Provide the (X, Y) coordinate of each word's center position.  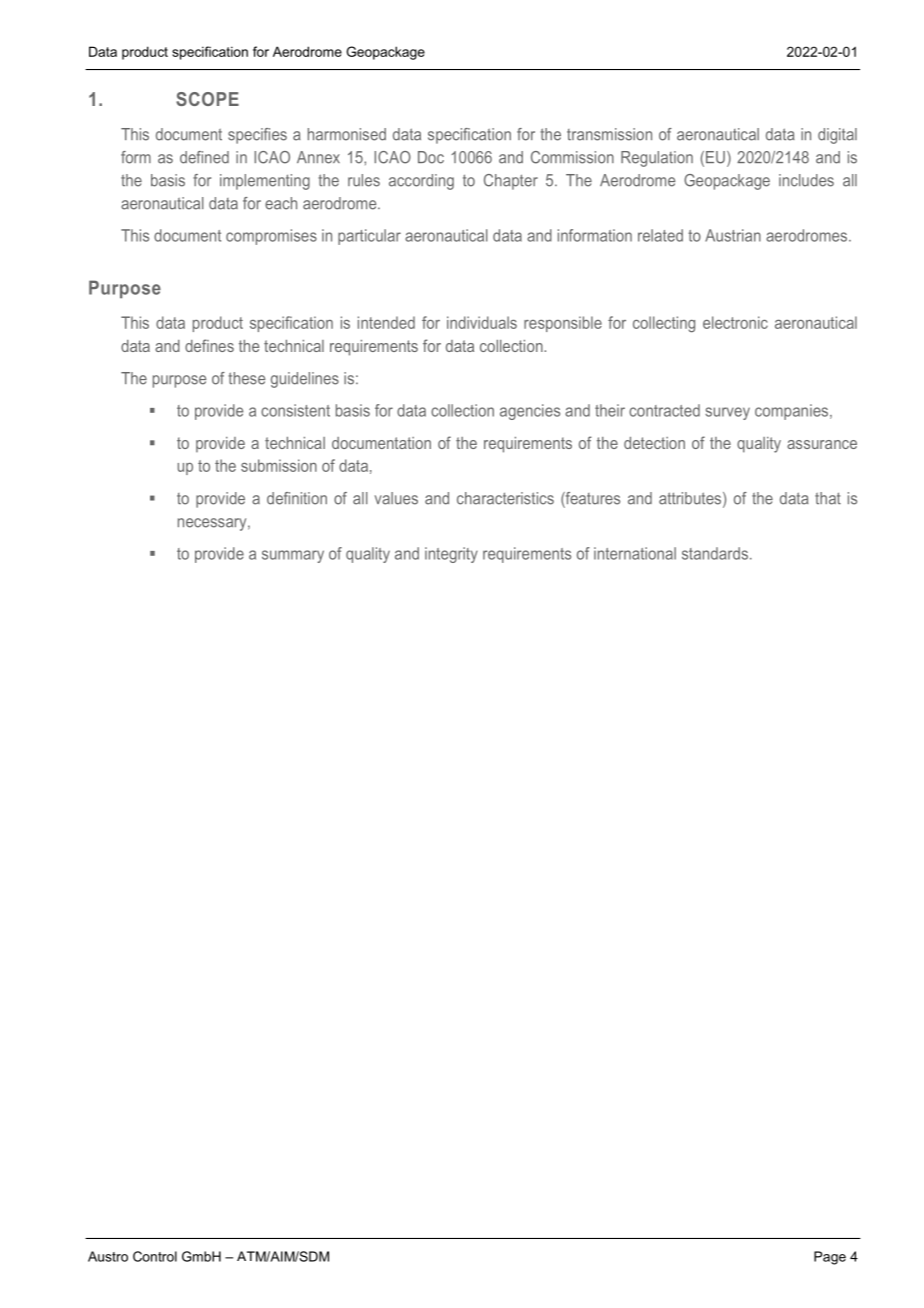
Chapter (511, 182)
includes (806, 180)
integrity (451, 555)
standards (716, 553)
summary (293, 556)
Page (830, 1258)
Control (155, 1256)
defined (204, 157)
